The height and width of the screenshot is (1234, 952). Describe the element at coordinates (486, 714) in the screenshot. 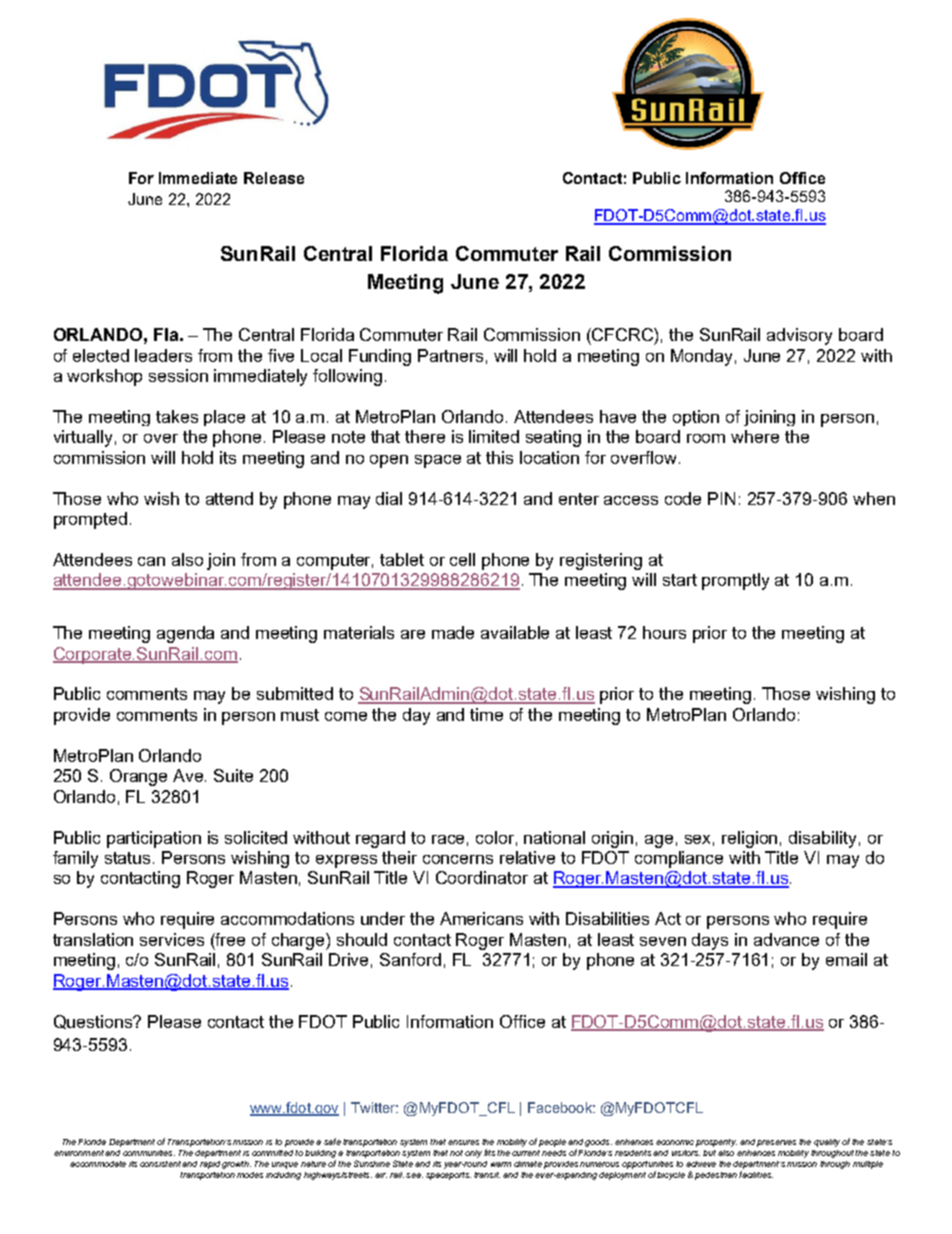

I see `time` at that location.
